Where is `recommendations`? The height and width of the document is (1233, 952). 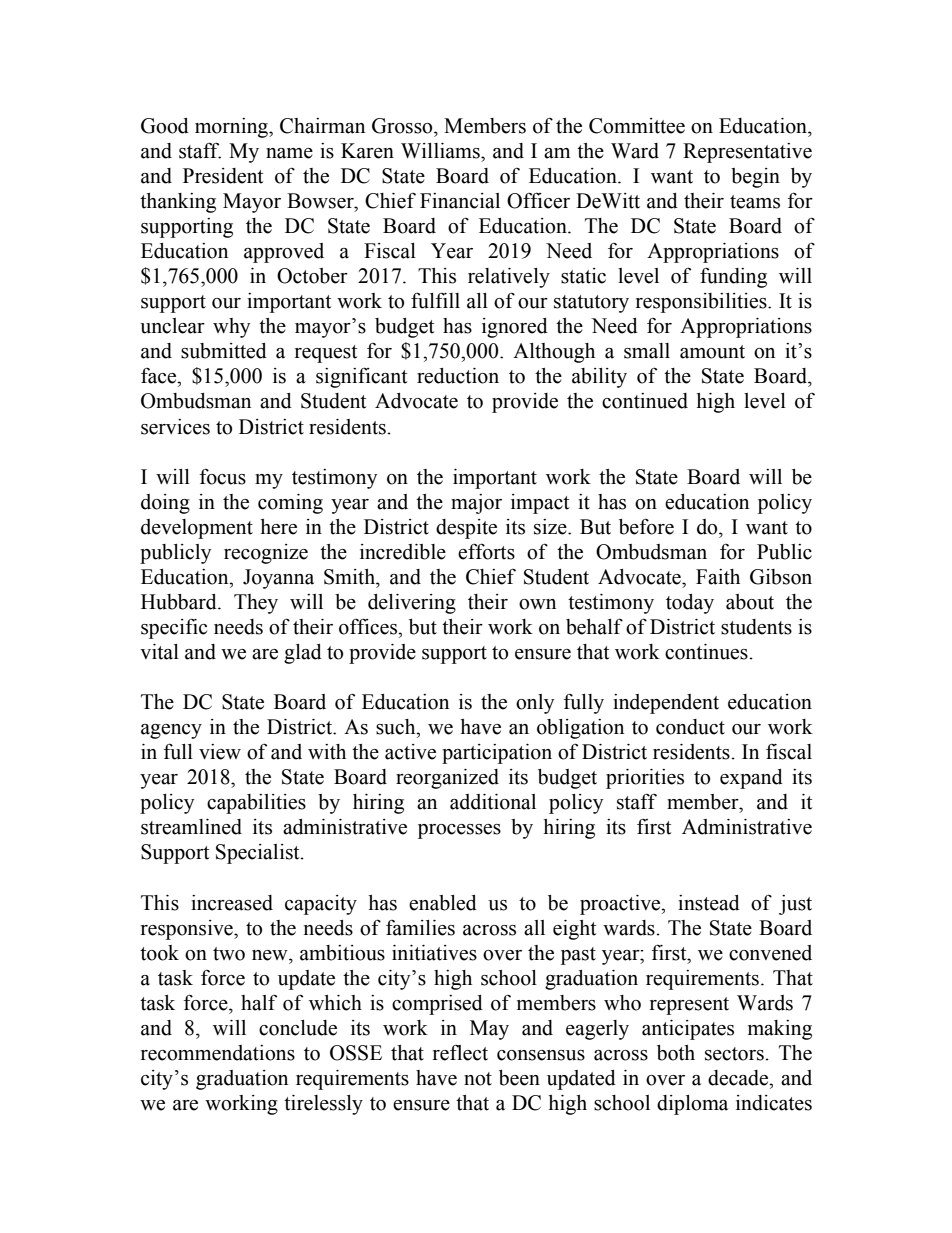
recommendations is located at coordinates (218, 1053).
